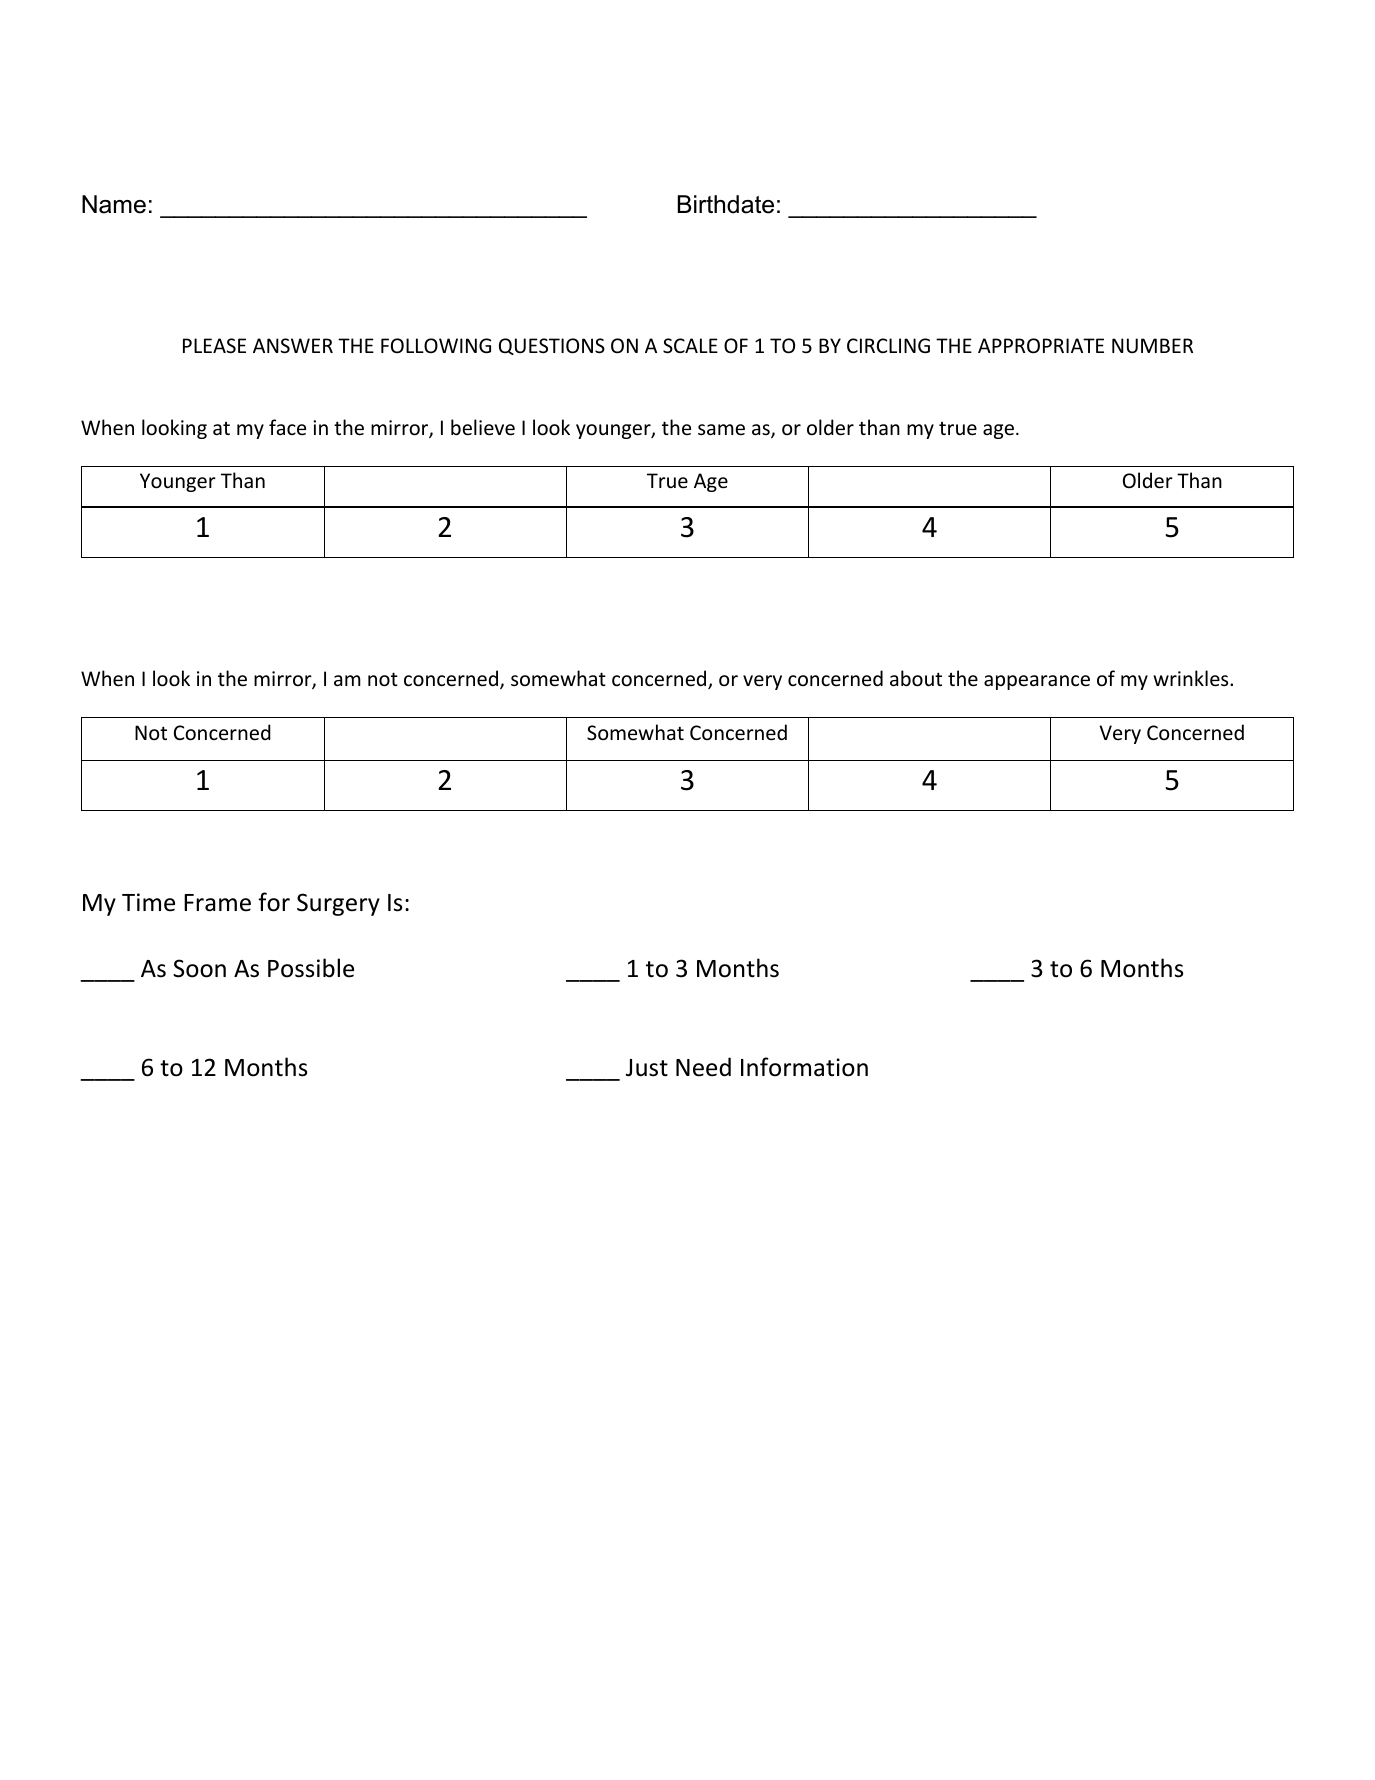 The width and height of the page is (1375, 1780). Describe the element at coordinates (726, 204) in the page. I see `Birthdate` at that location.
